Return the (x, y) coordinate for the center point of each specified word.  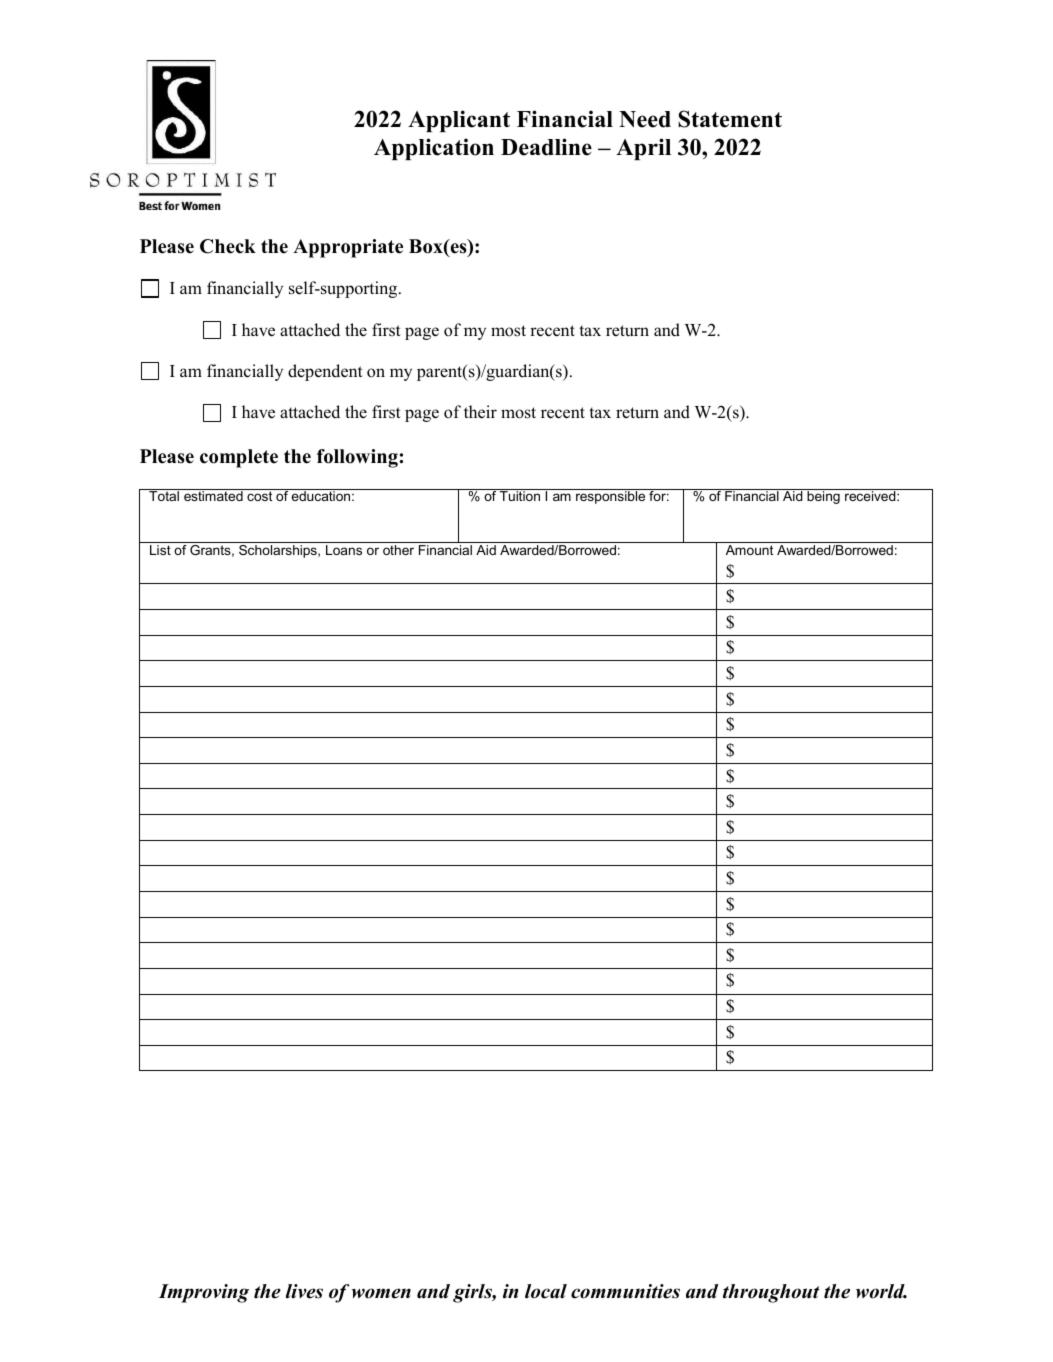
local (546, 1291)
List (160, 550)
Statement (730, 119)
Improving (204, 1293)
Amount (749, 550)
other (398, 550)
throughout (771, 1293)
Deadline (546, 147)
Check (228, 246)
